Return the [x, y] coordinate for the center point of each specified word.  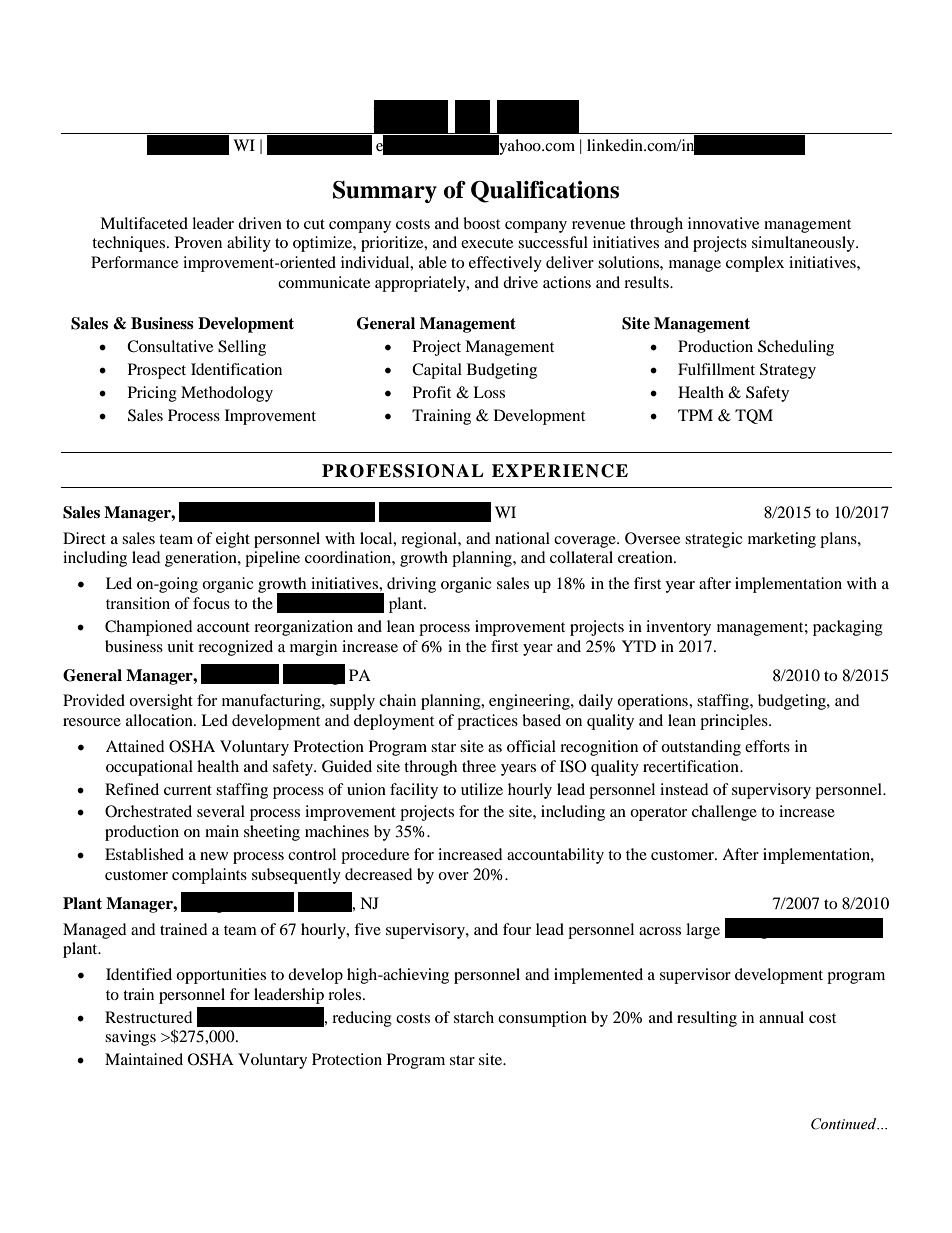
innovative [723, 223]
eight [233, 540]
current [188, 790]
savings [130, 1038]
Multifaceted [144, 223]
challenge [724, 813]
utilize [482, 789]
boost [481, 223]
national [522, 538]
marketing [782, 540]
